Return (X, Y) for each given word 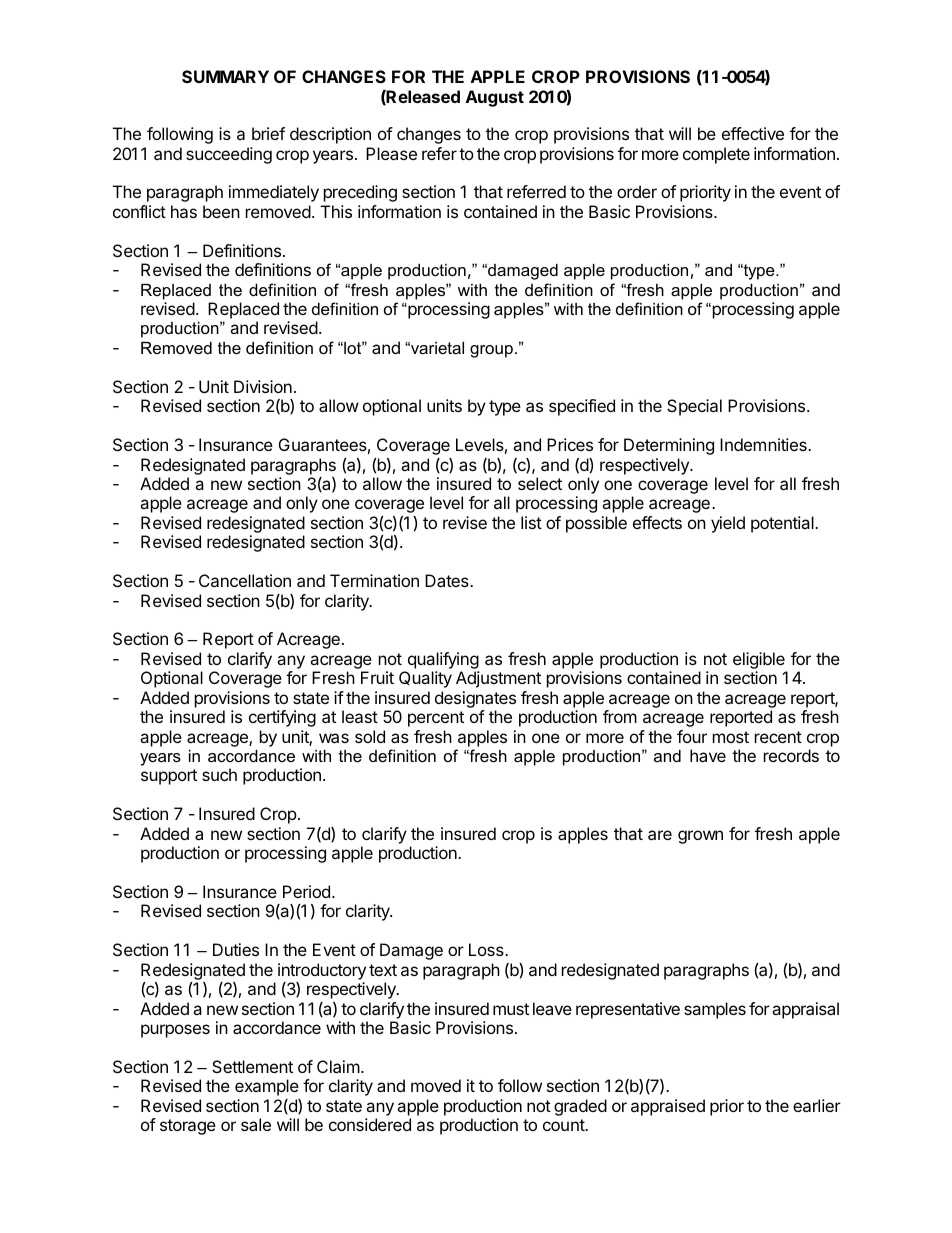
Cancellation (245, 580)
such (219, 774)
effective (753, 133)
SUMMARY (225, 76)
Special (694, 407)
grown (700, 837)
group (491, 351)
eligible (760, 662)
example (267, 1087)
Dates (448, 580)
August (495, 98)
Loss (487, 949)
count (565, 1125)
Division (263, 386)
